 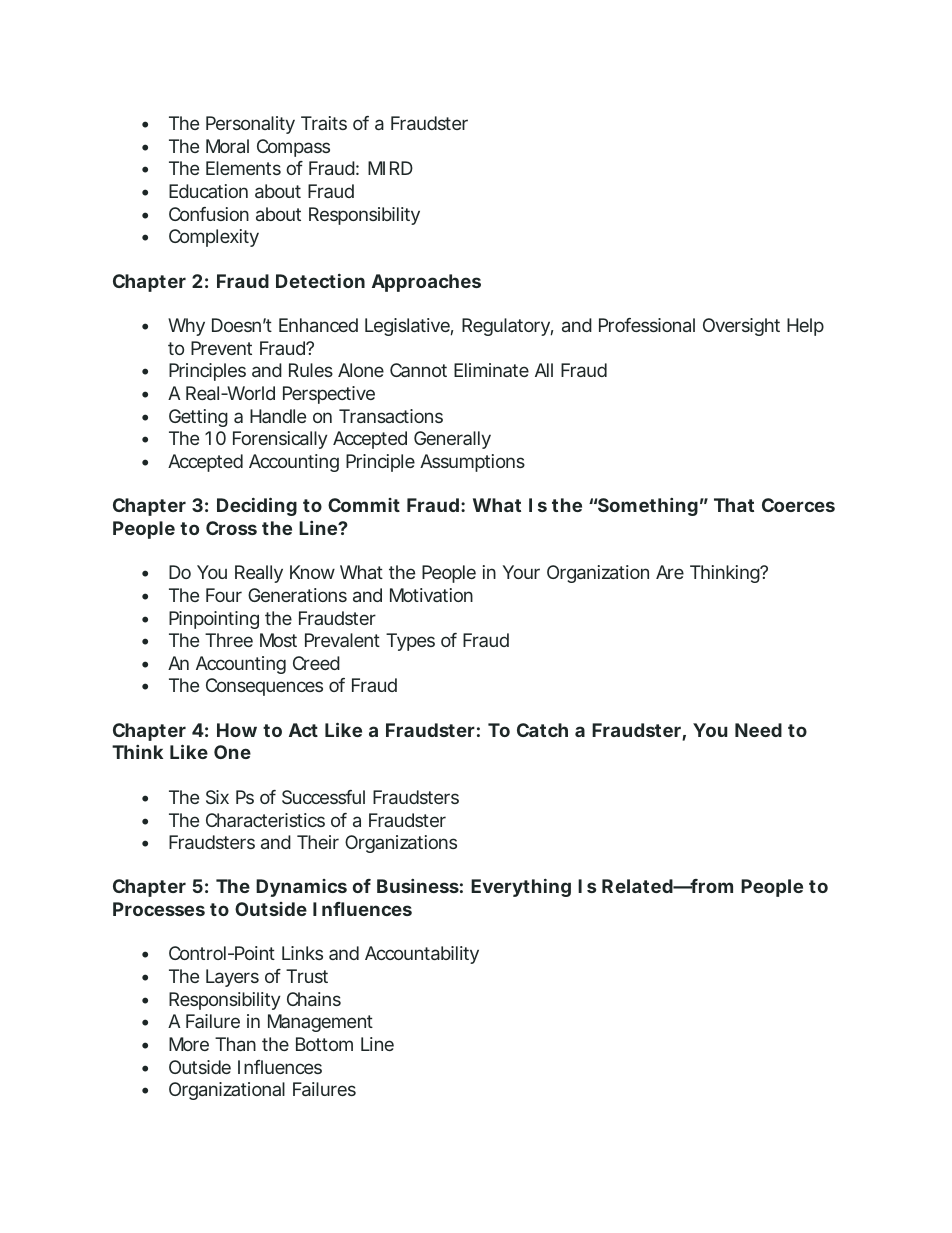 I want to click on Forensically, so click(x=280, y=440).
